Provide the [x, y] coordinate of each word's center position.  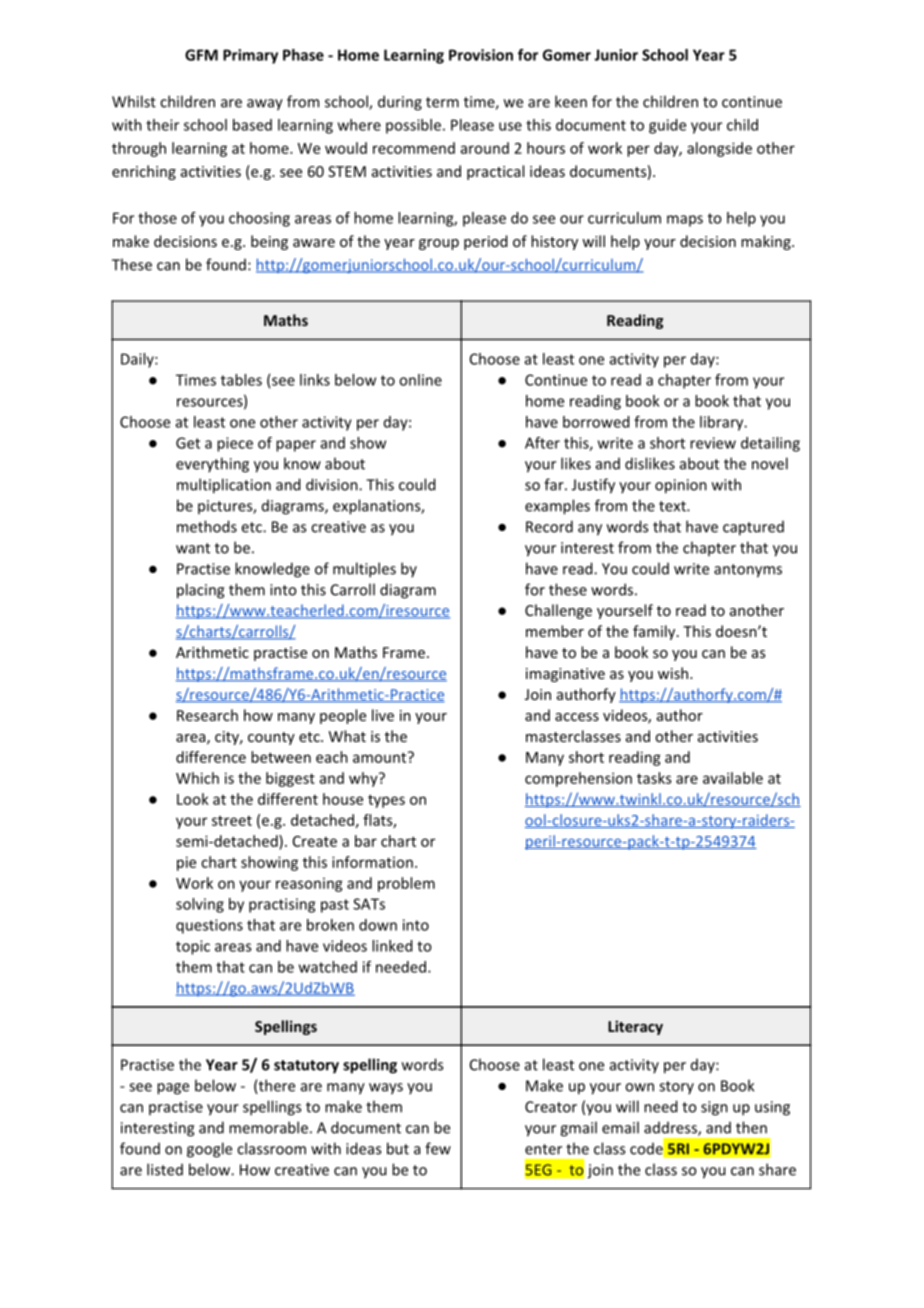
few [438, 1148]
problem [406, 884]
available [733, 778]
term [442, 102]
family [655, 632]
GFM [201, 55]
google [209, 1150]
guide [667, 126]
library [723, 423]
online [420, 380]
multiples [364, 570]
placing [200, 591]
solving [200, 905]
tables [241, 380]
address [671, 1128]
